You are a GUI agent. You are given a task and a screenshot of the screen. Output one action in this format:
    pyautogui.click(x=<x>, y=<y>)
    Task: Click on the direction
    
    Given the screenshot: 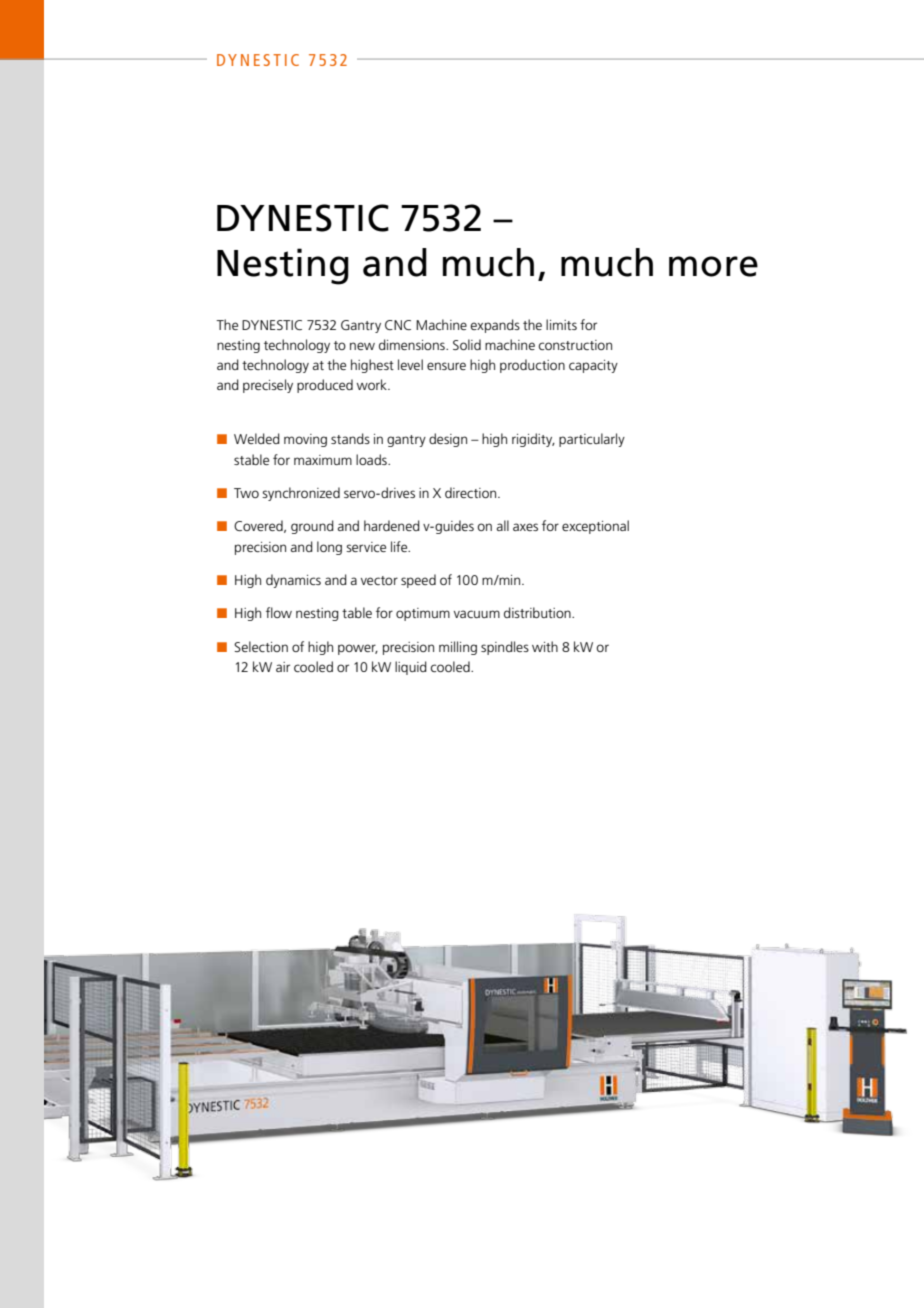 What is the action you would take?
    pyautogui.click(x=472, y=492)
